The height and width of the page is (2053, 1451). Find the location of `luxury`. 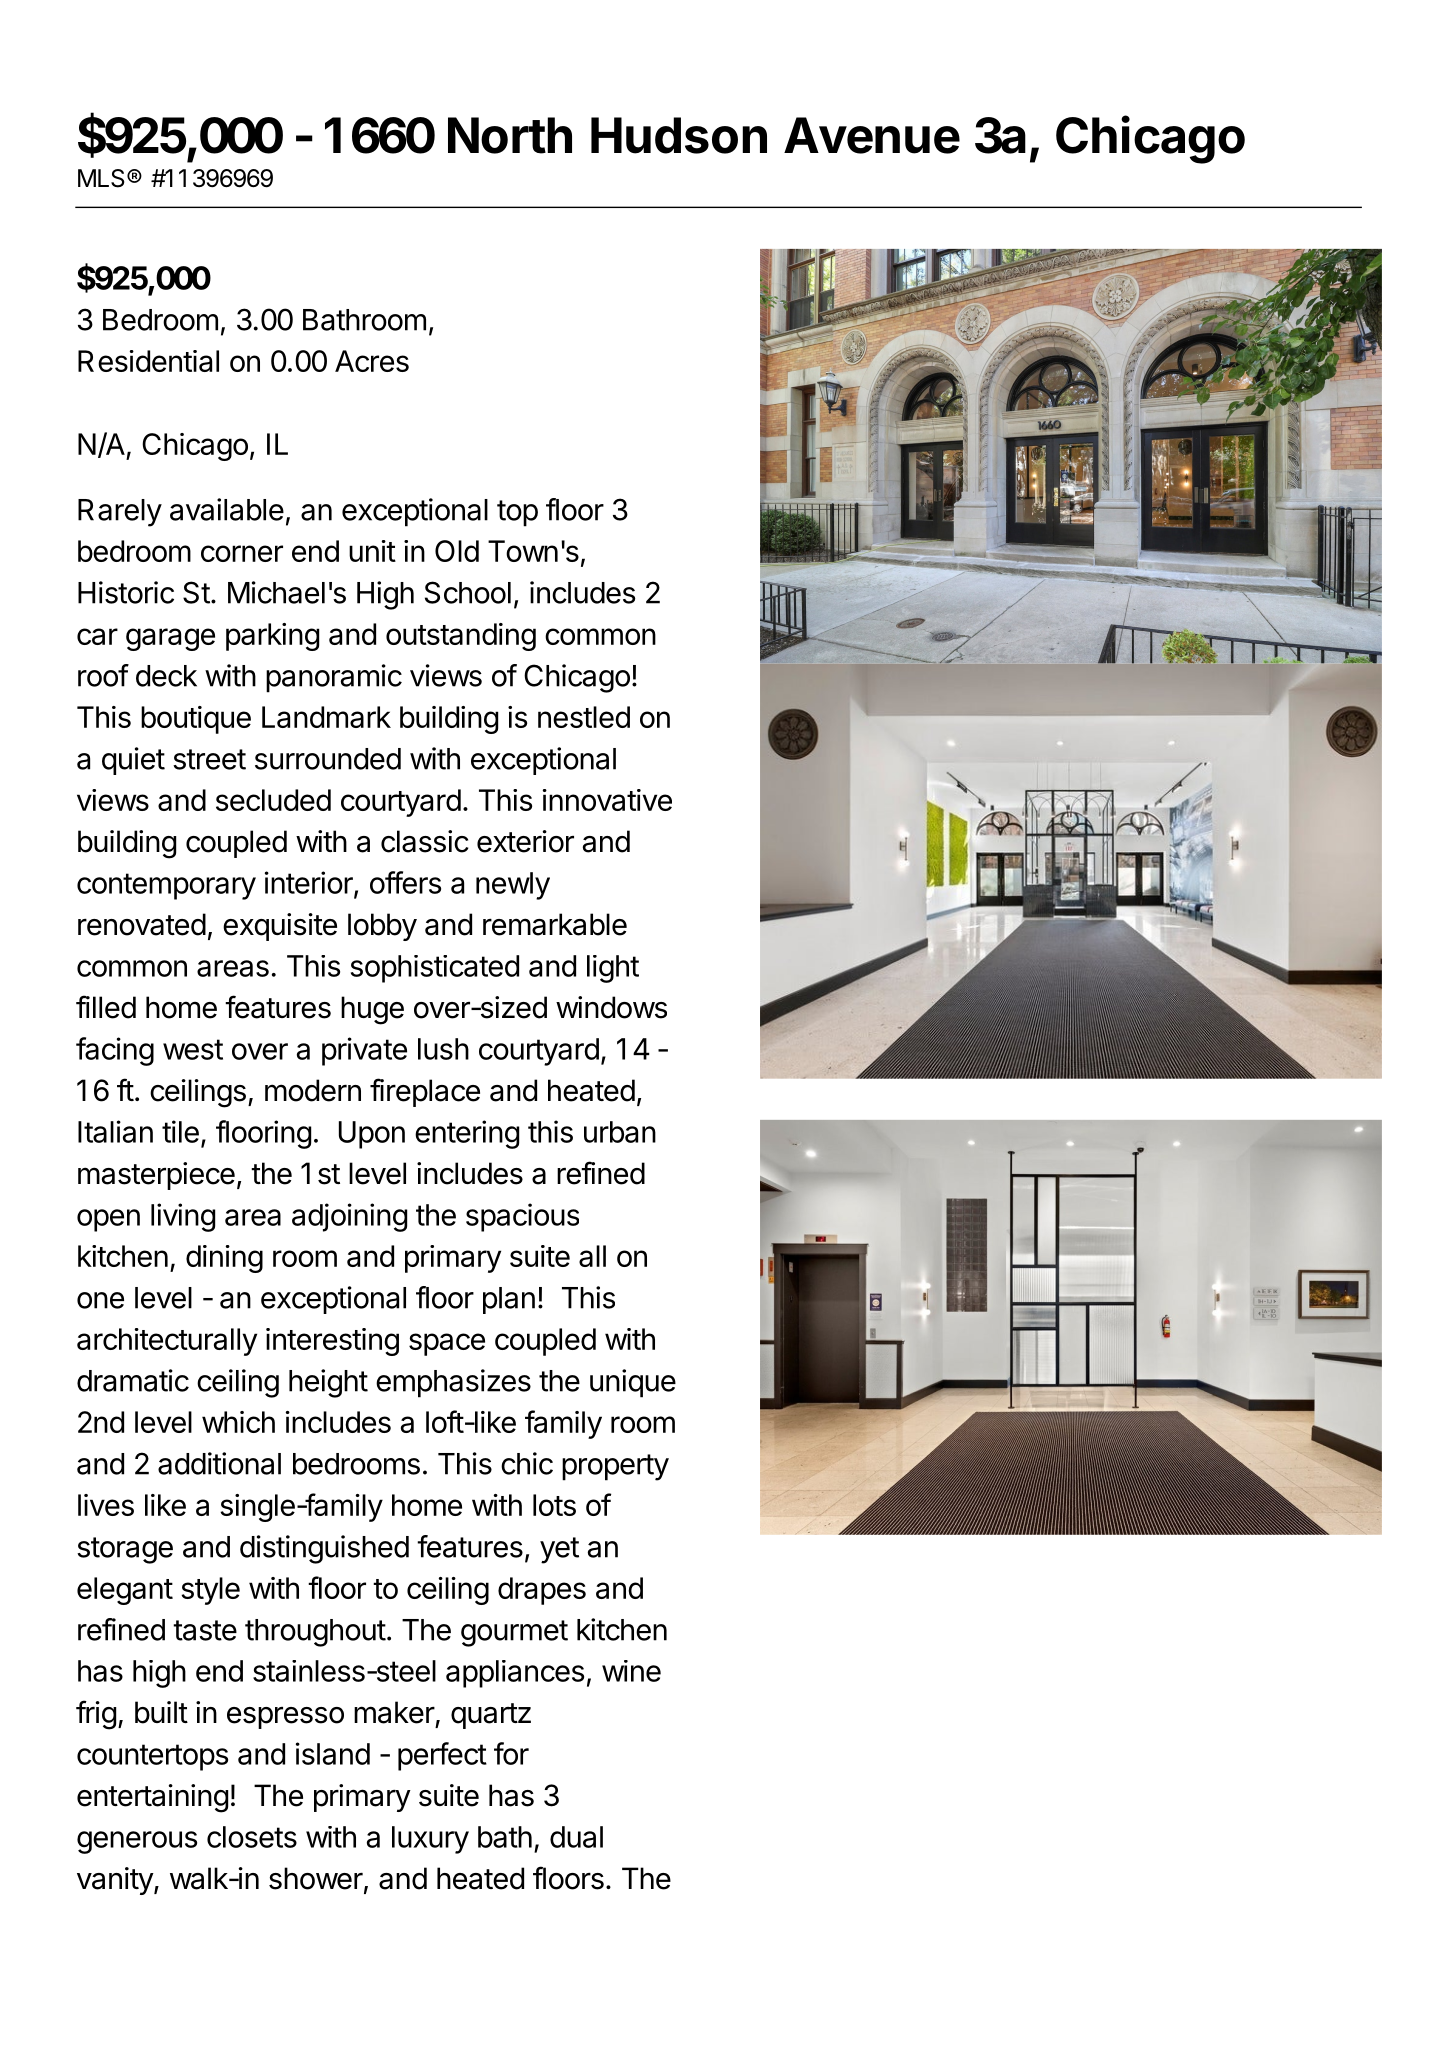

luxury is located at coordinates (430, 1840).
